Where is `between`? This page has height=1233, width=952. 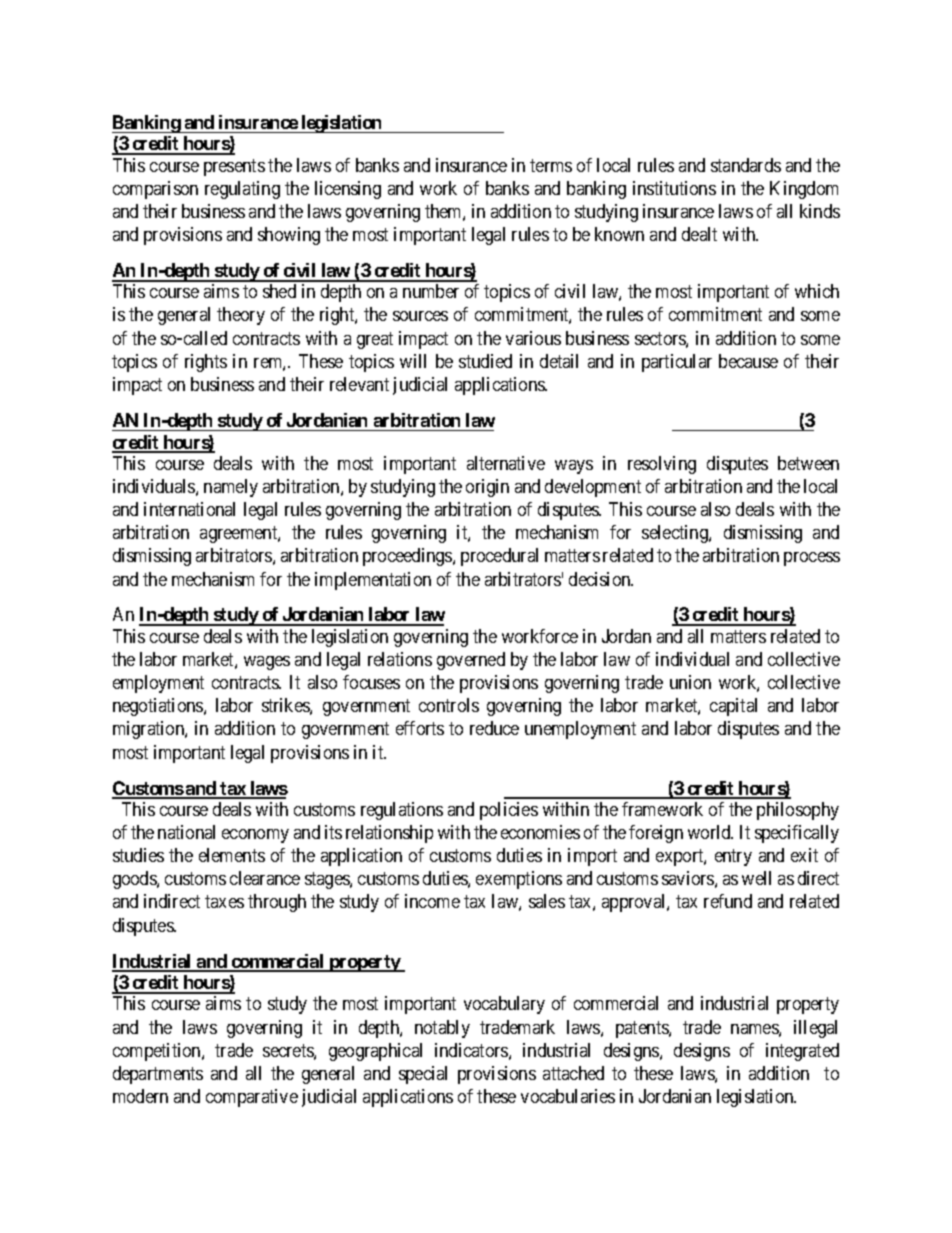 between is located at coordinates (808, 463).
